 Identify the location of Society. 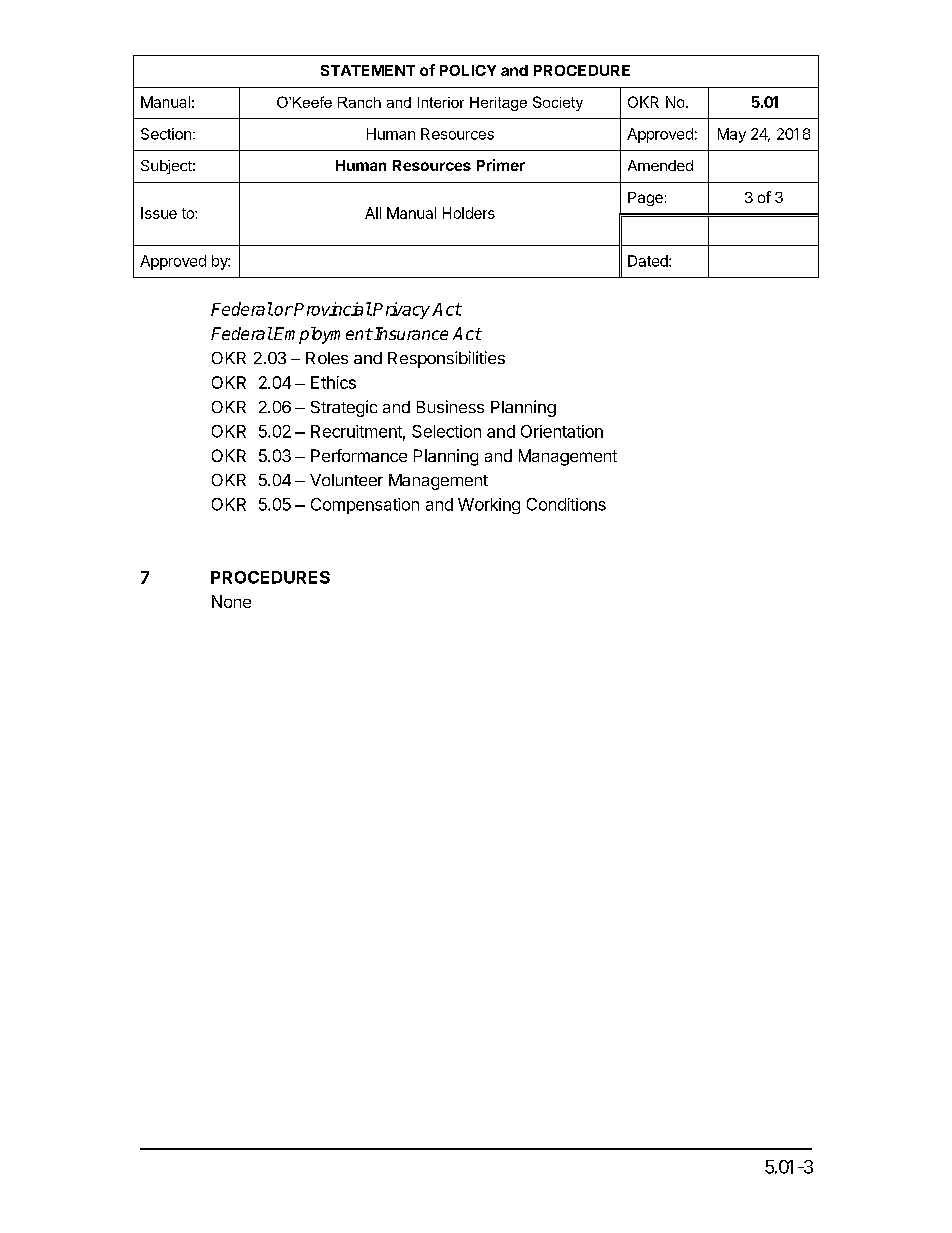
(558, 103).
